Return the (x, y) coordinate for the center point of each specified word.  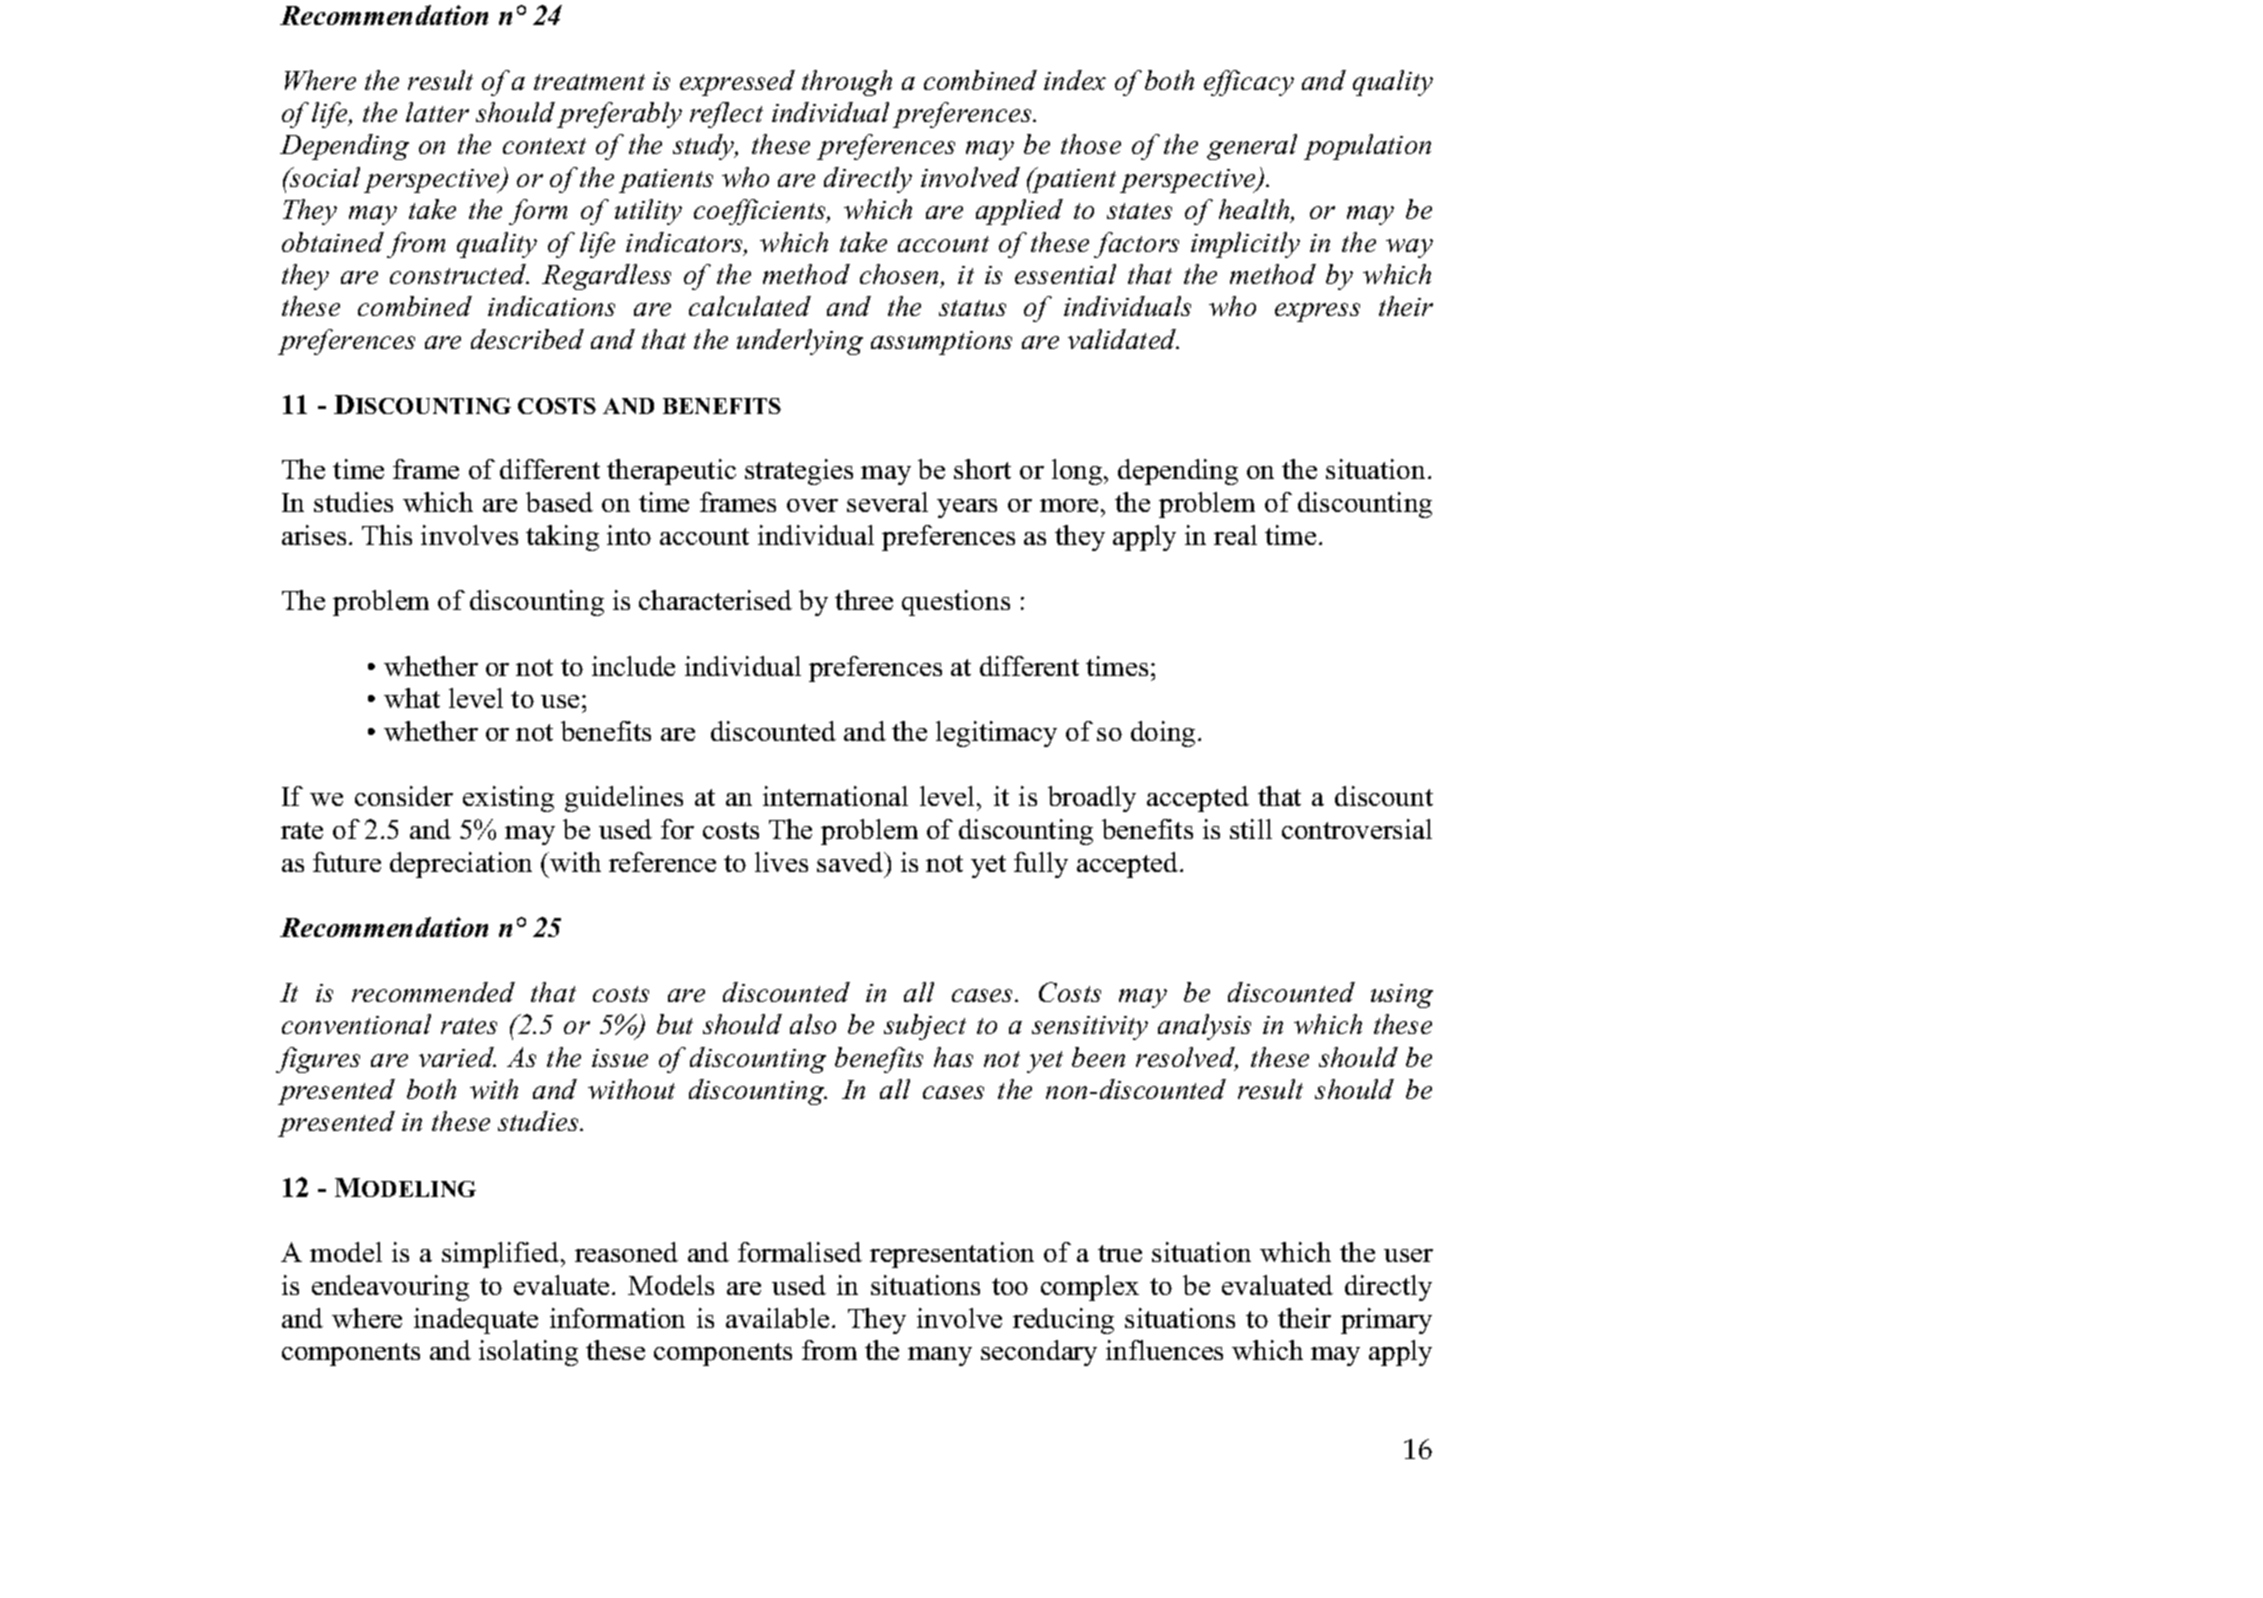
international (835, 796)
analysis (1204, 1027)
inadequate (476, 1321)
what (412, 698)
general (1252, 147)
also (813, 1024)
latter (437, 112)
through (847, 83)
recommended (433, 992)
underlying (800, 342)
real (1235, 535)
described (527, 339)
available (777, 1318)
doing (1163, 734)
